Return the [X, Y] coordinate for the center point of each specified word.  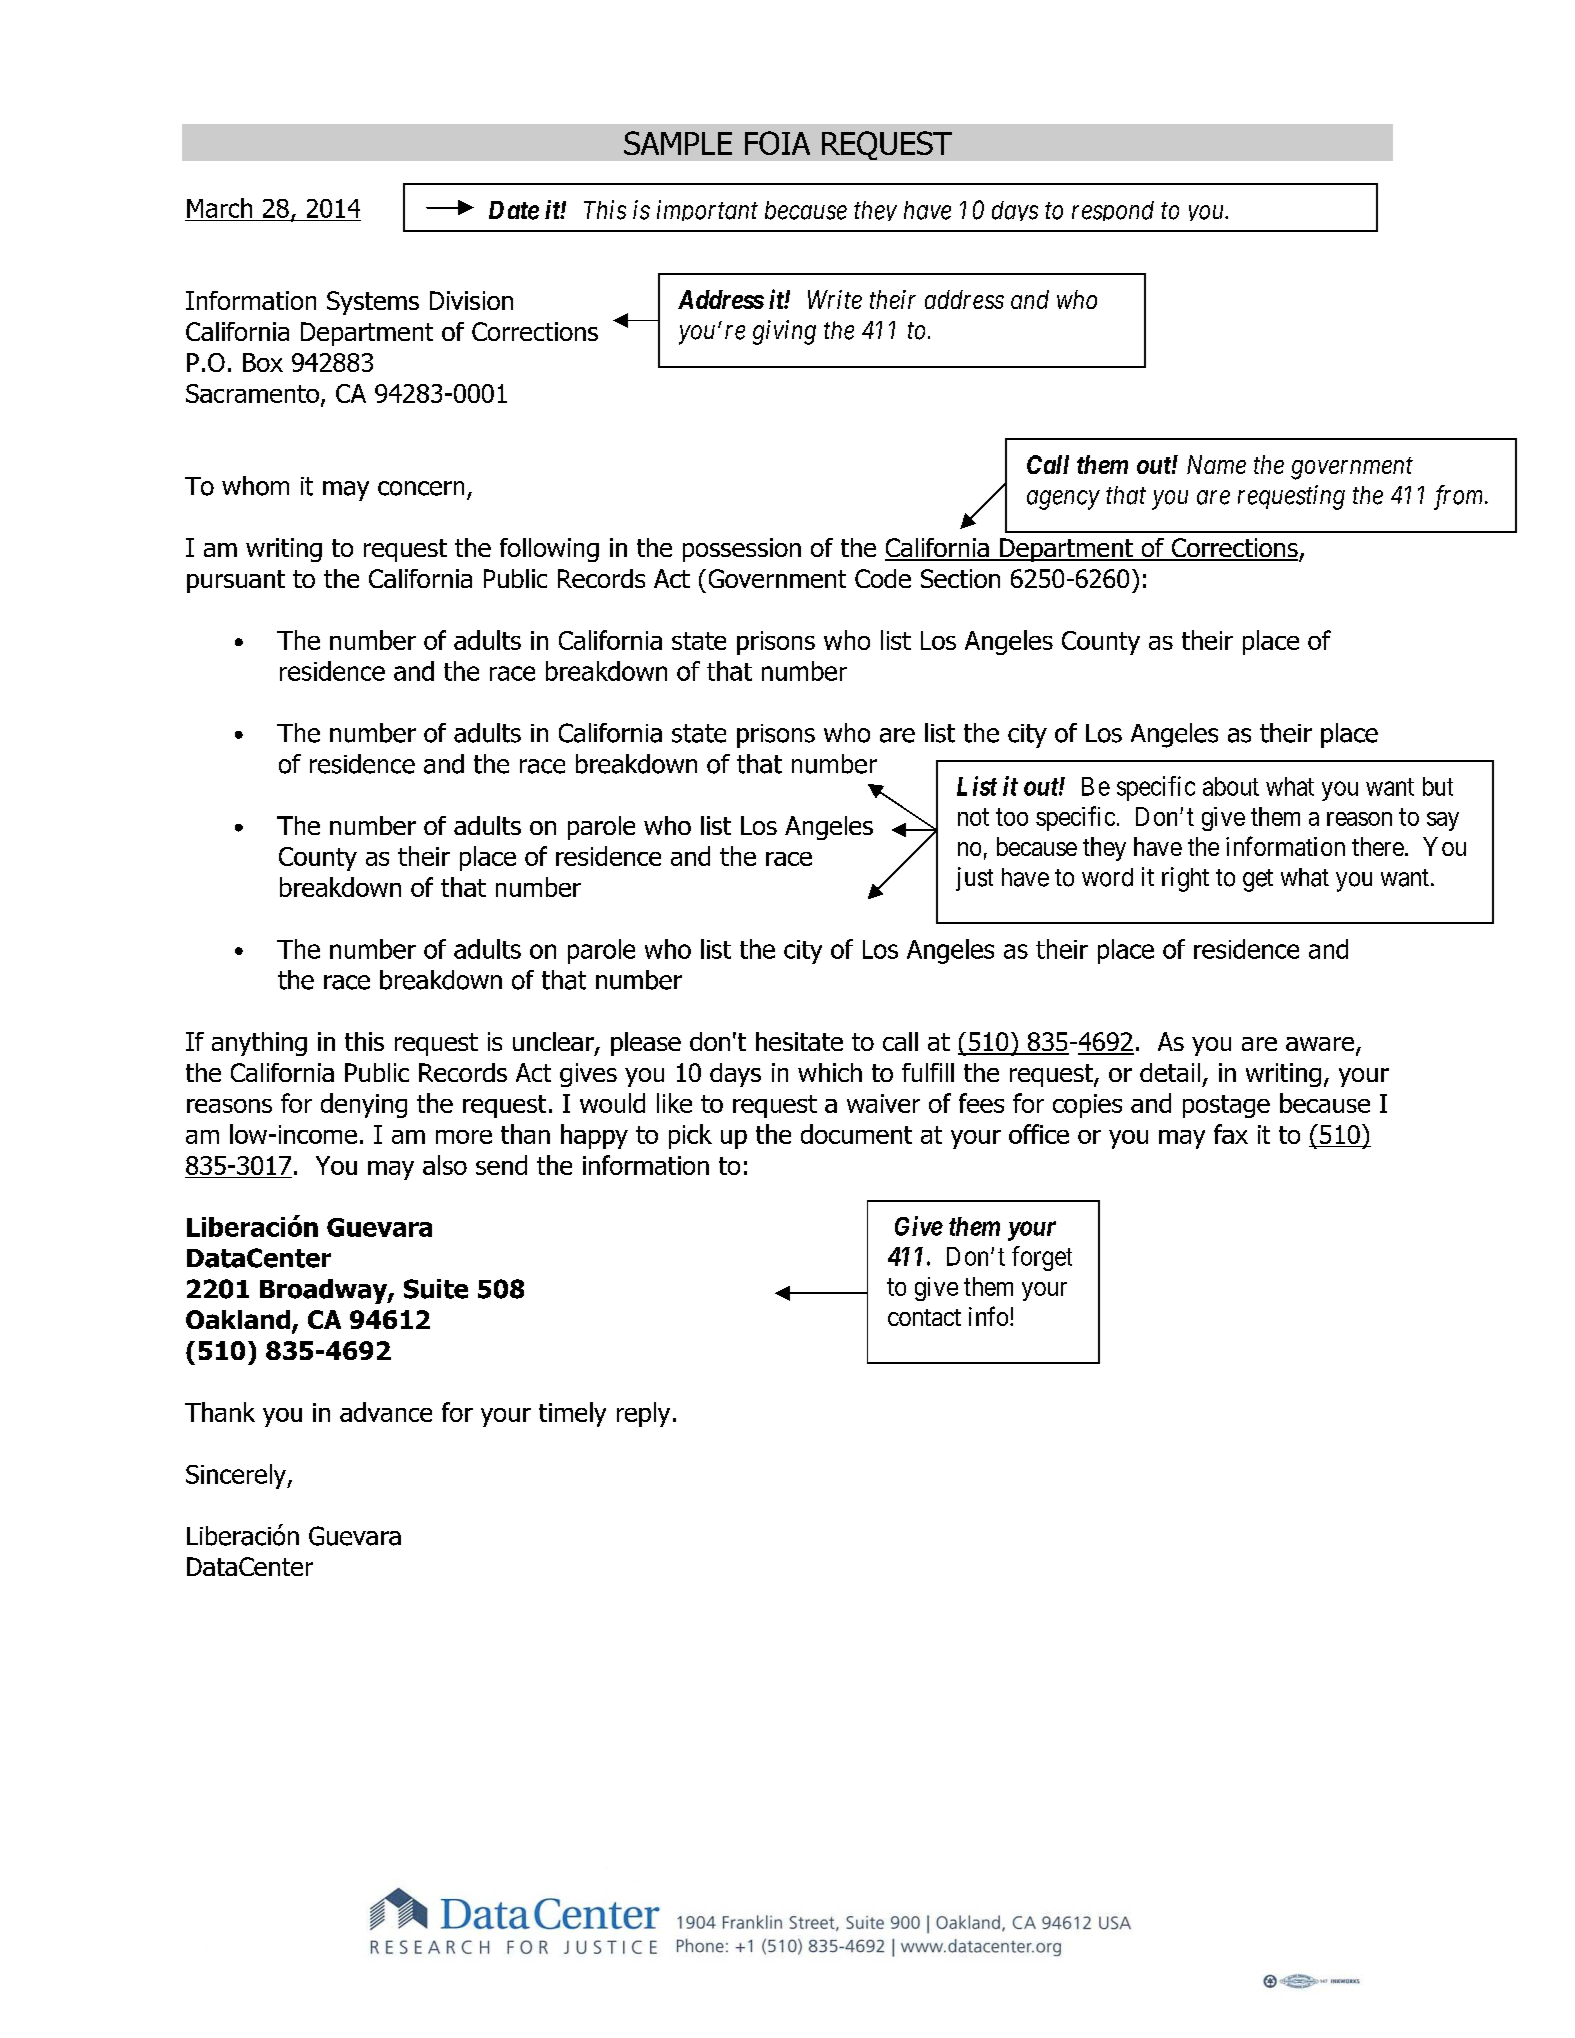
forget [1042, 1258]
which [830, 1072]
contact [924, 1317]
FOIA [777, 143]
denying [364, 1105]
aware [1321, 1045]
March [219, 208]
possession [742, 550]
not [973, 817]
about [1231, 786]
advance [386, 1412]
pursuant [236, 581]
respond [1113, 211]
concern [421, 488]
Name [1216, 464]
